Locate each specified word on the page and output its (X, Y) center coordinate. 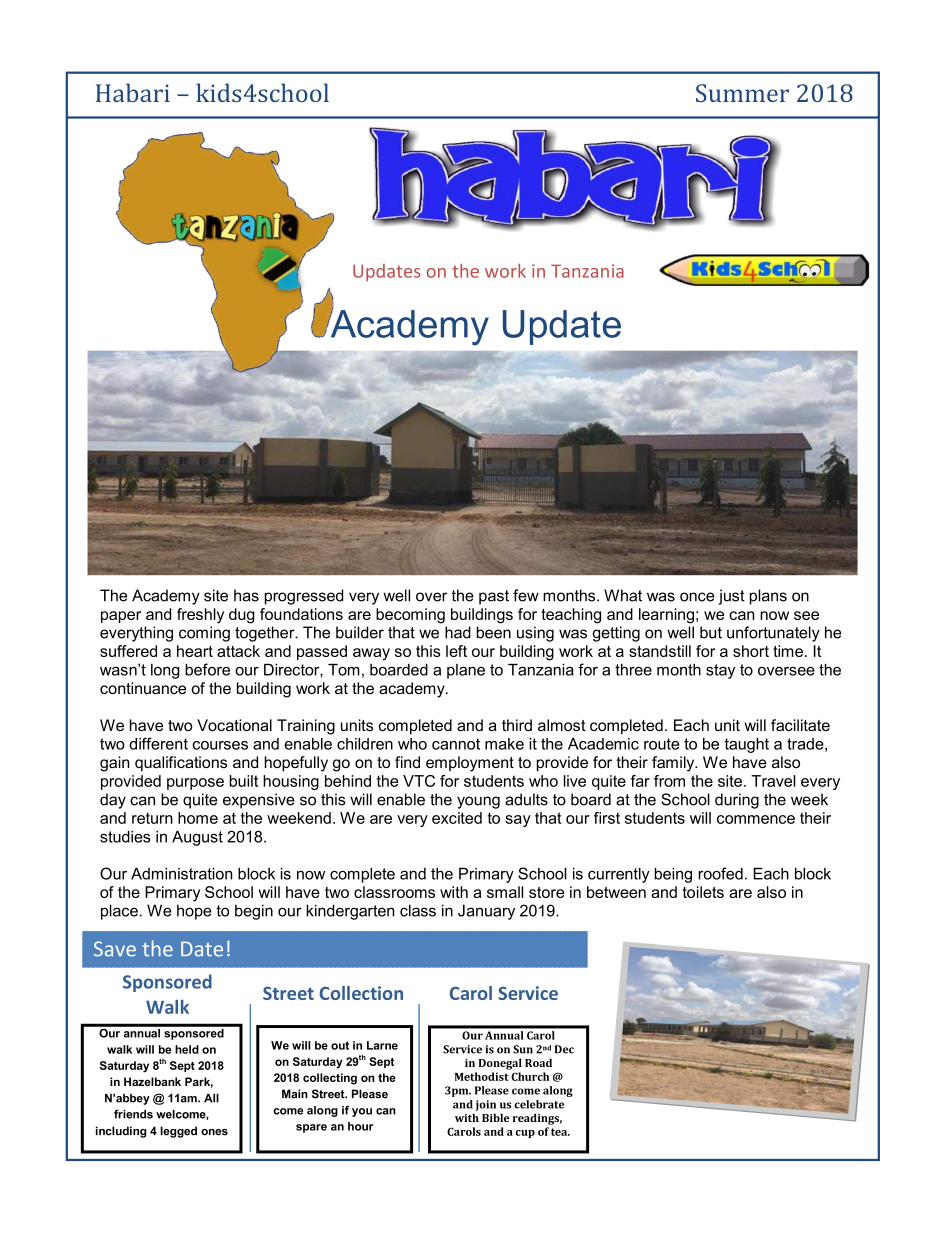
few (526, 595)
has (246, 595)
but (711, 632)
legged (178, 1132)
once (697, 597)
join (486, 1105)
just (732, 597)
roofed (720, 873)
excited (457, 818)
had (458, 632)
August (197, 838)
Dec (564, 1049)
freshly (200, 616)
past (494, 597)
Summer (742, 93)
